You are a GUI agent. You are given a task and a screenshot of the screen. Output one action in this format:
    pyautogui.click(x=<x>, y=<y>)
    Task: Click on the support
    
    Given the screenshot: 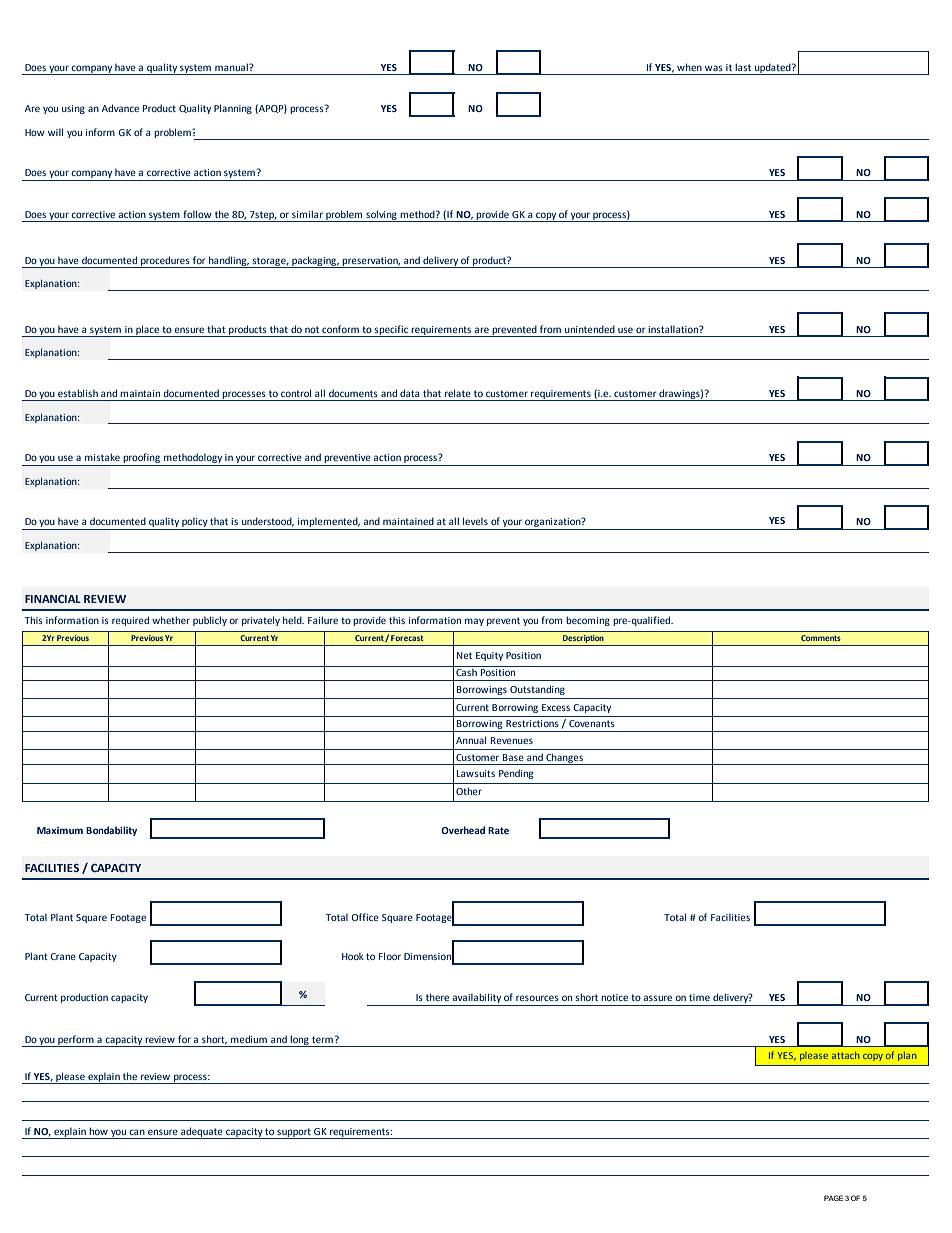 What is the action you would take?
    pyautogui.click(x=294, y=1133)
